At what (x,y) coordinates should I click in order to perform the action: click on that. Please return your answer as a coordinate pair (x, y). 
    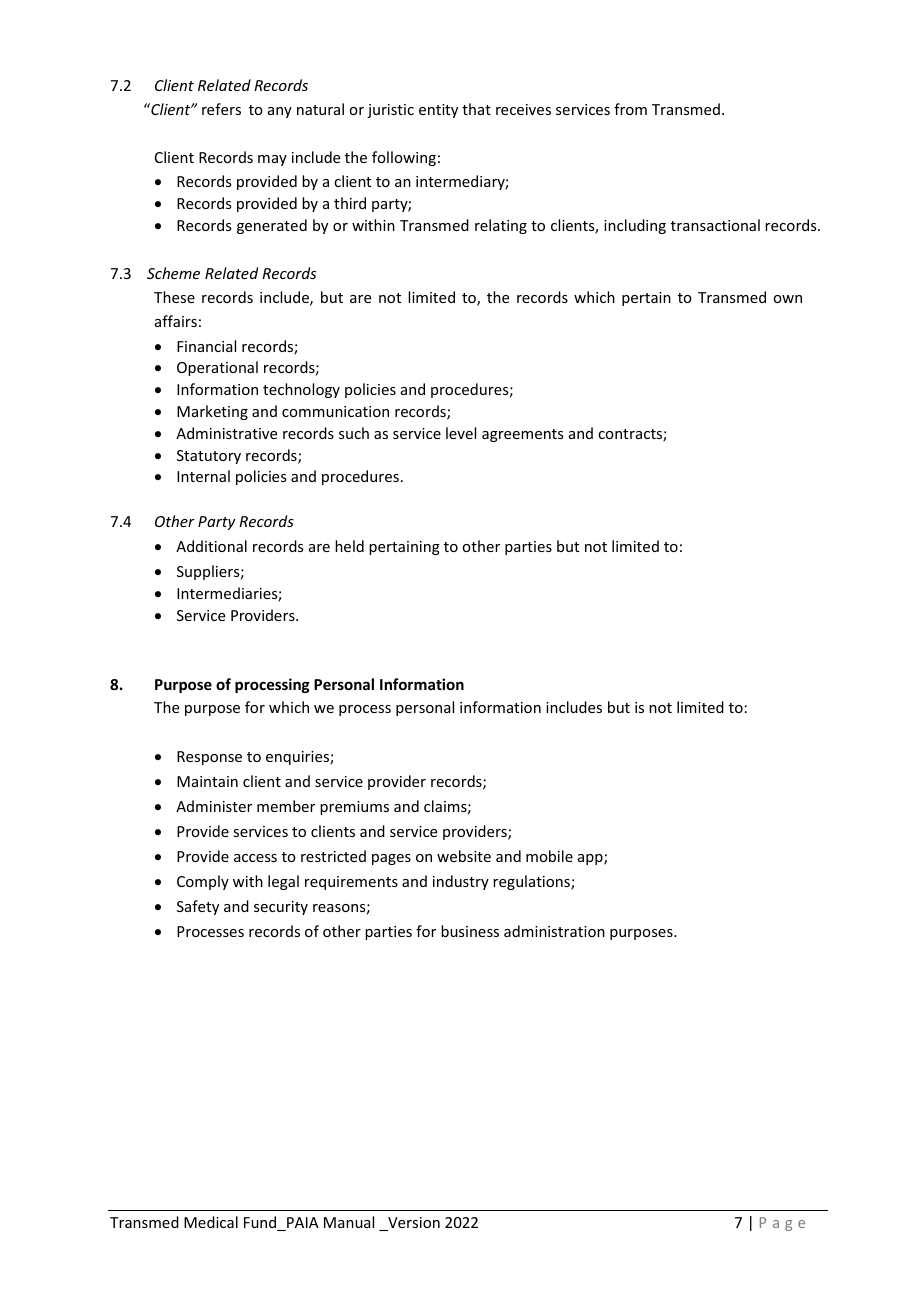
    Looking at the image, I should click on (476, 109).
